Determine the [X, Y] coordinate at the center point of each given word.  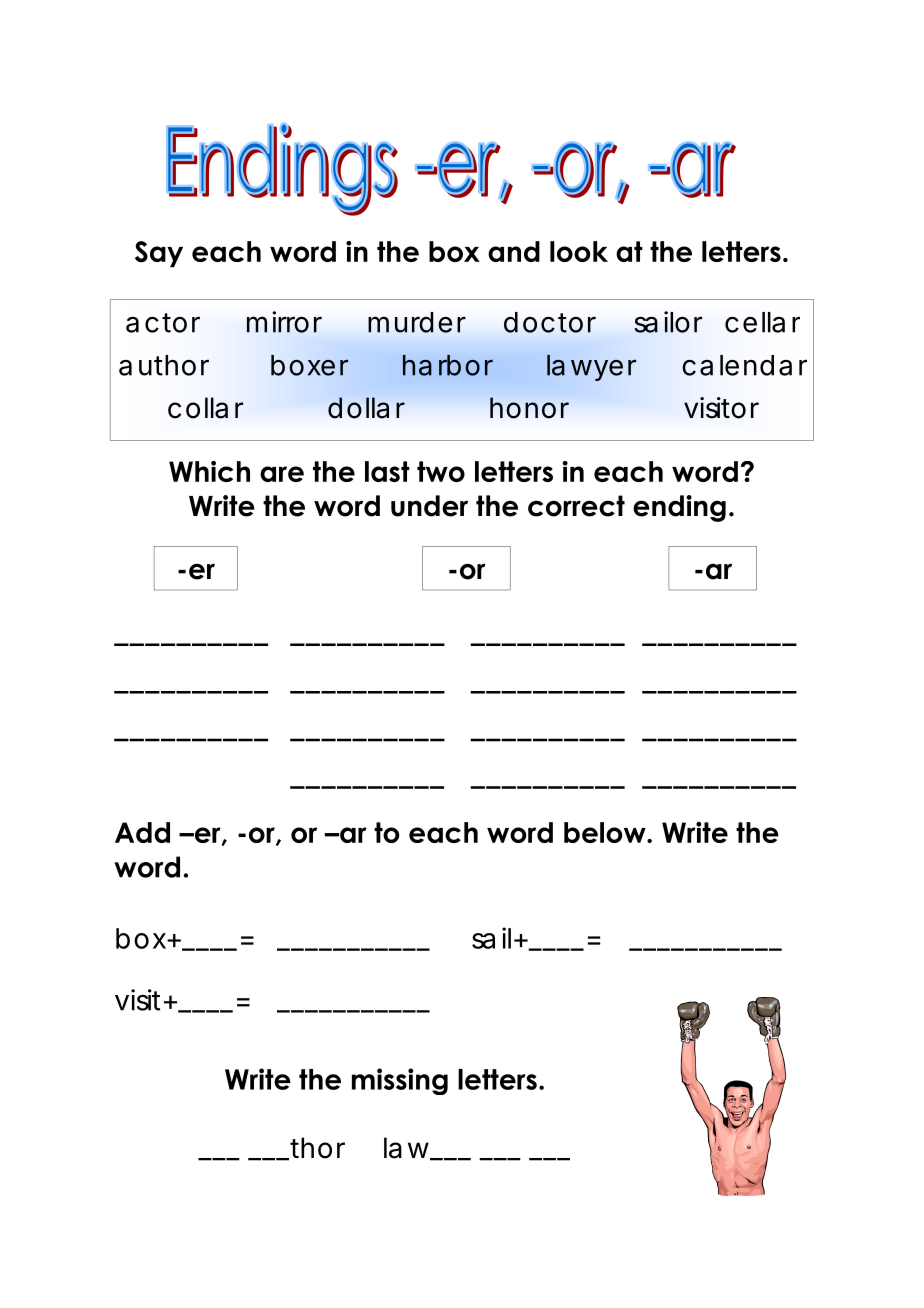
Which [209, 471]
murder [417, 322]
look [579, 251]
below [606, 832]
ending [679, 508]
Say [159, 254]
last [387, 471]
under [429, 506]
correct [576, 506]
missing [400, 1081]
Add [142, 832]
